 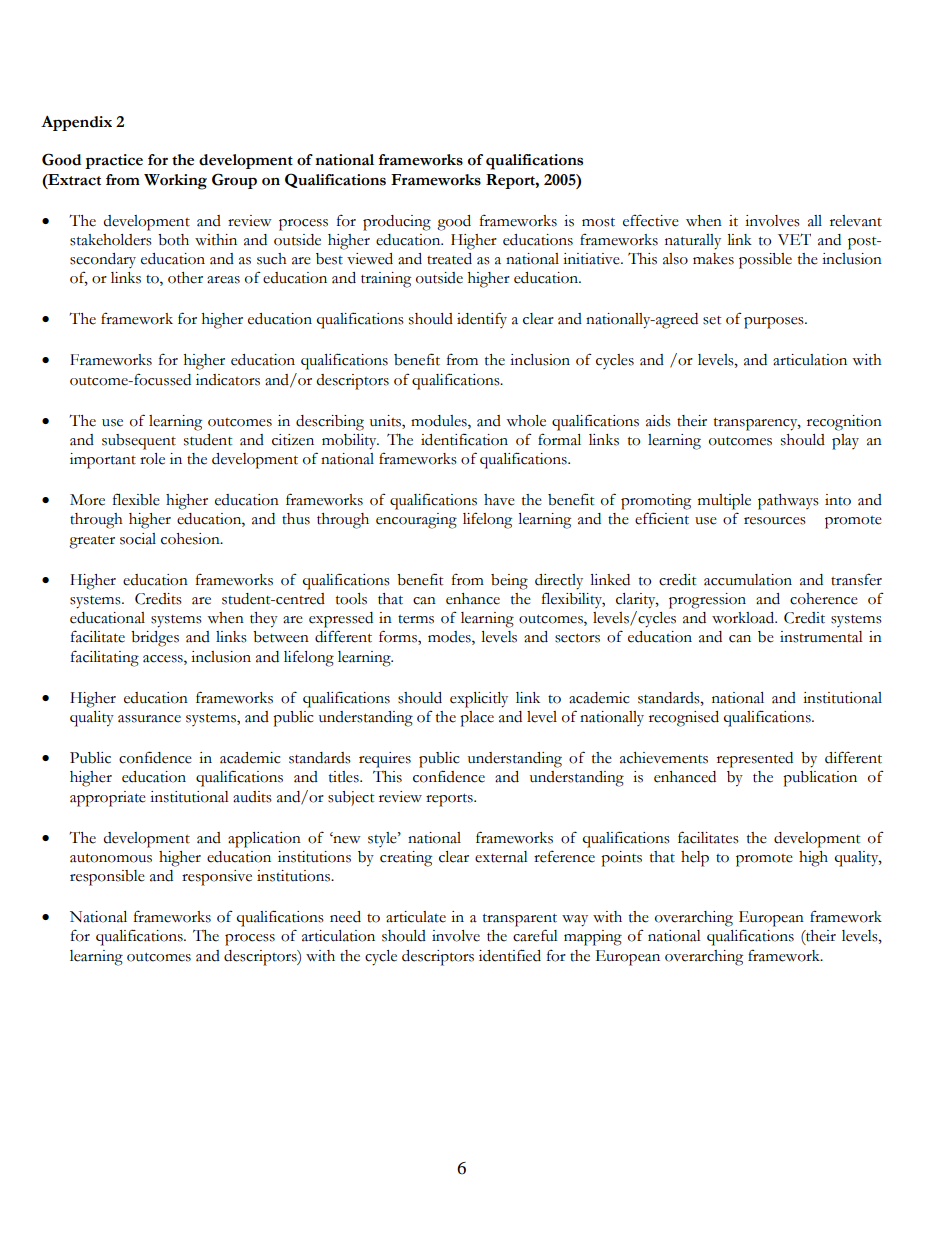 What do you see at coordinates (397, 223) in the page?
I see `producing` at bounding box center [397, 223].
